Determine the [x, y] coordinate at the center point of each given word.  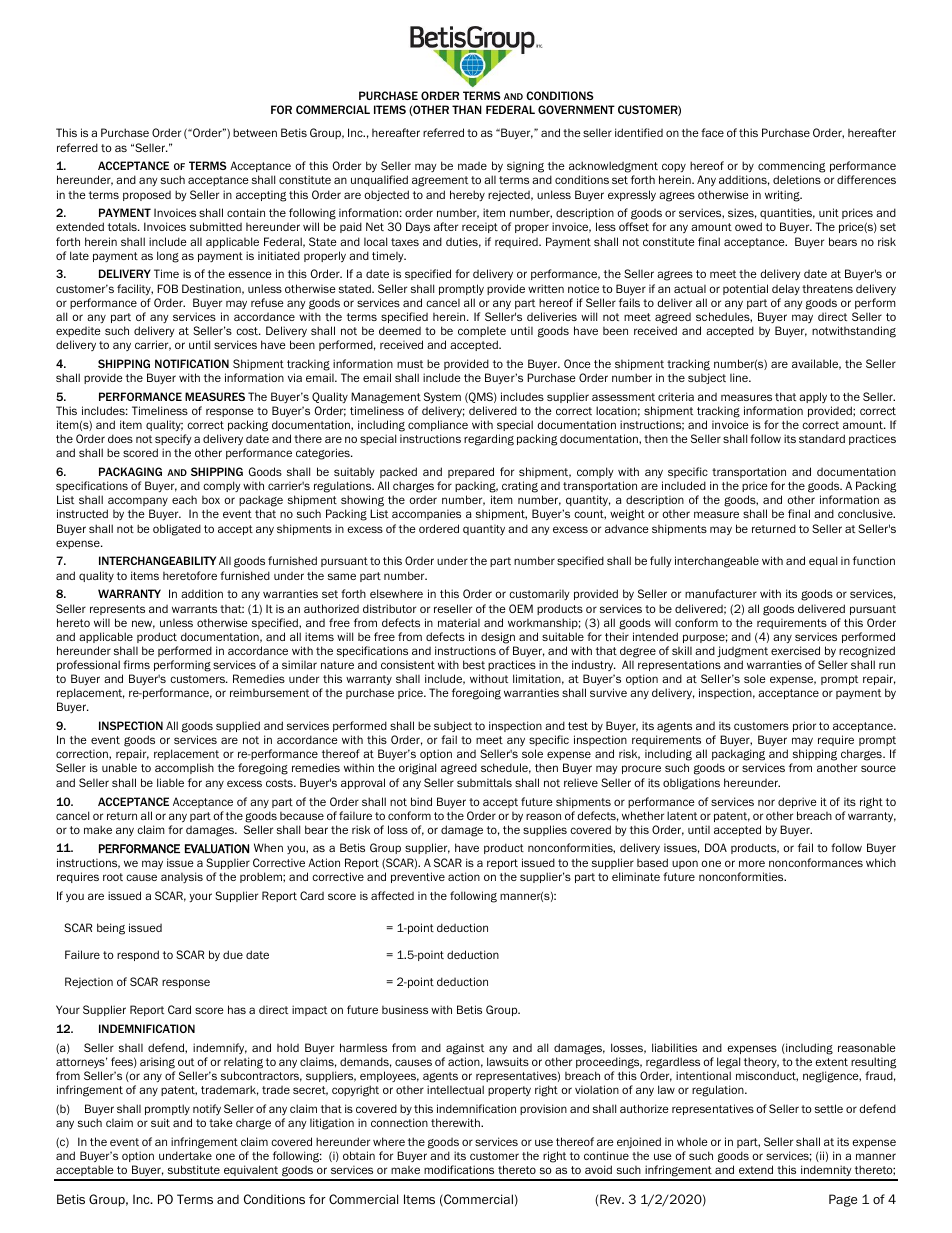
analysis [182, 877]
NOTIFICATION [192, 363]
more [752, 863]
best [474, 664]
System [442, 397]
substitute [194, 1169]
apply [813, 397]
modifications [459, 1169]
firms [136, 664]
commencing [791, 168]
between [255, 132]
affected [392, 895]
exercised [795, 650]
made [472, 166]
